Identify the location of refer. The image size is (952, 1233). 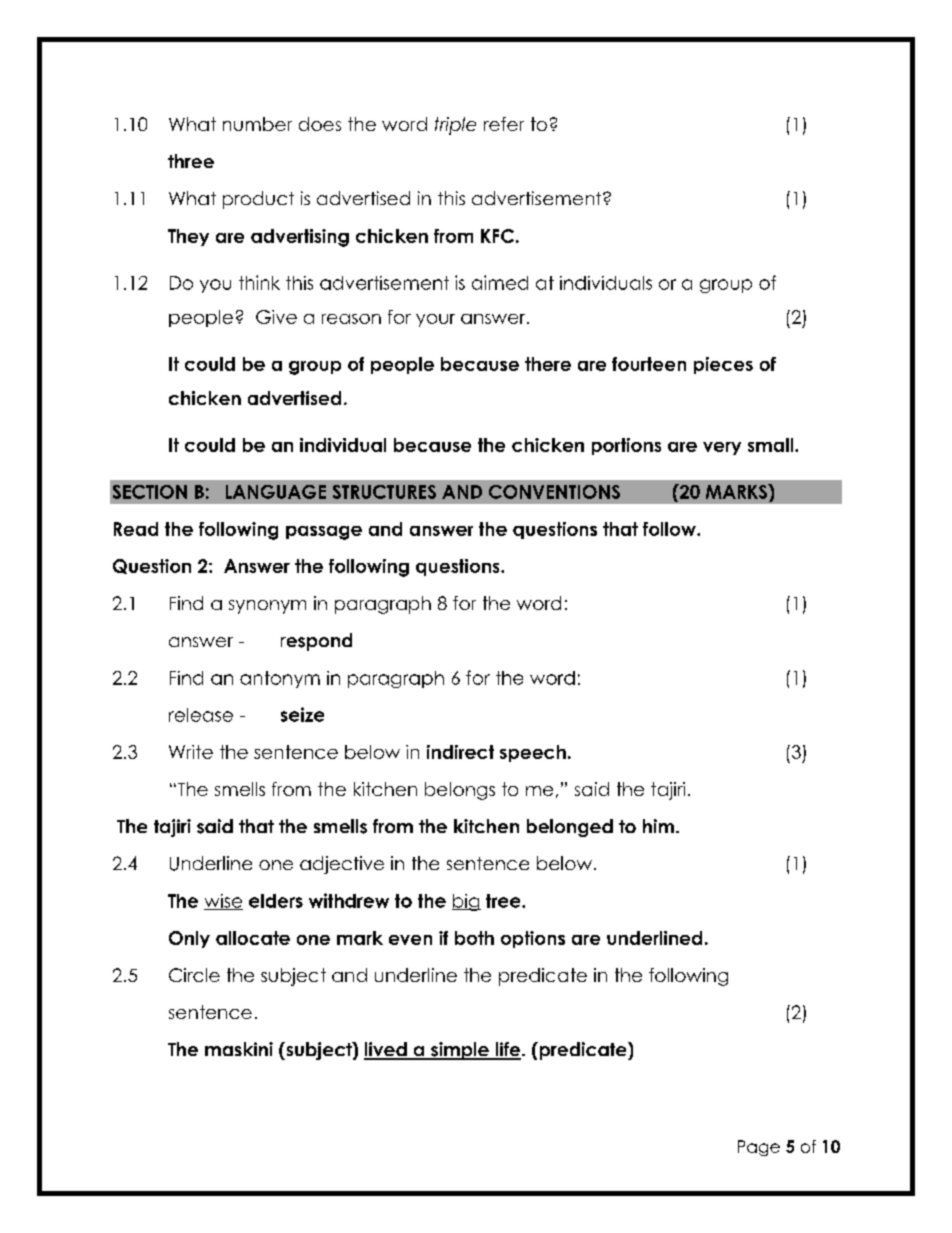
(504, 124).
